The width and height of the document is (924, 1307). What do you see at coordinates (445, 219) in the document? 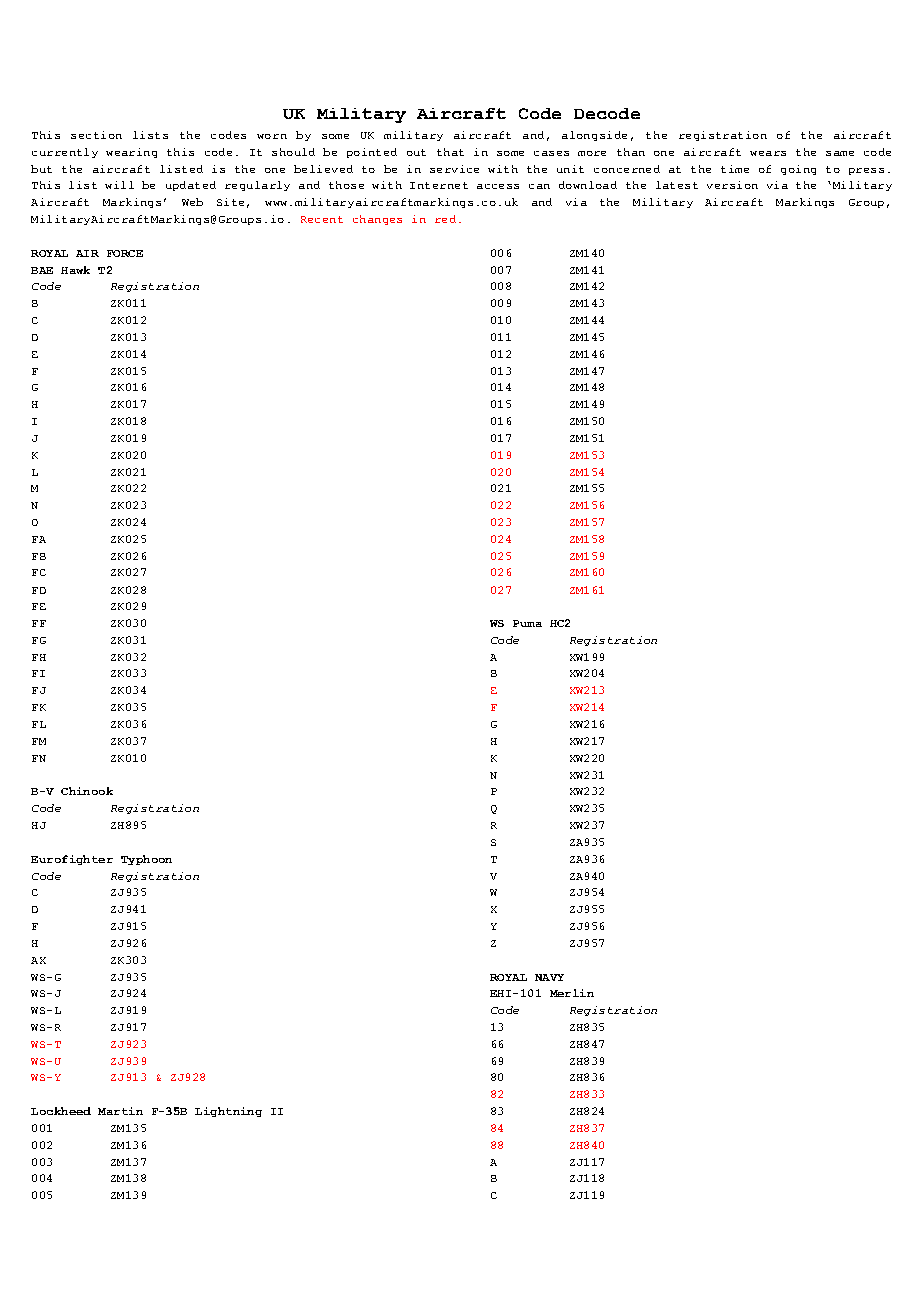
I see `red` at bounding box center [445, 219].
